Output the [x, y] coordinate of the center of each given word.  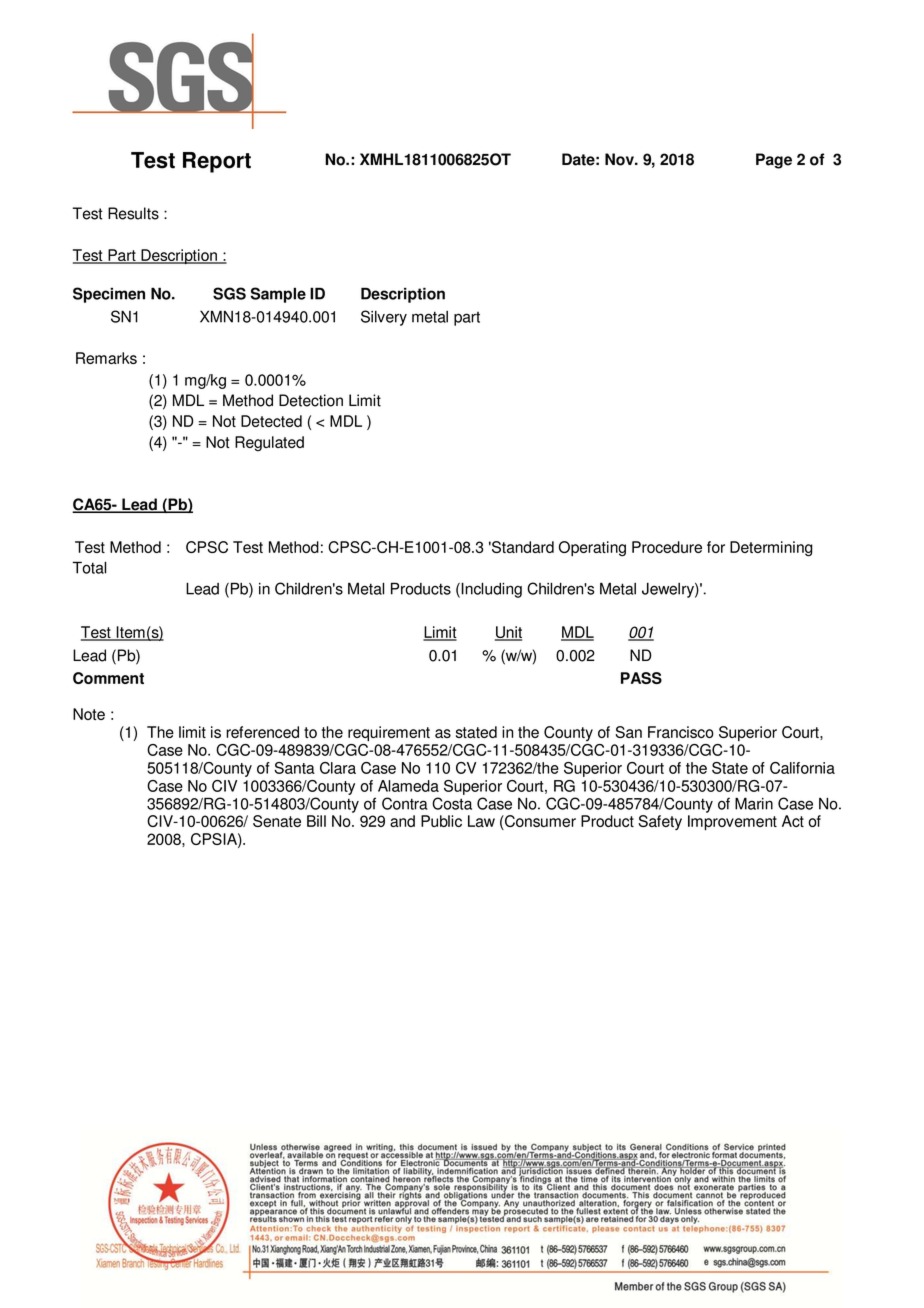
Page [774, 161]
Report [217, 162]
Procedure [667, 547]
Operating [592, 549]
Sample [278, 295]
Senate [277, 821]
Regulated [269, 443]
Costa [452, 803]
